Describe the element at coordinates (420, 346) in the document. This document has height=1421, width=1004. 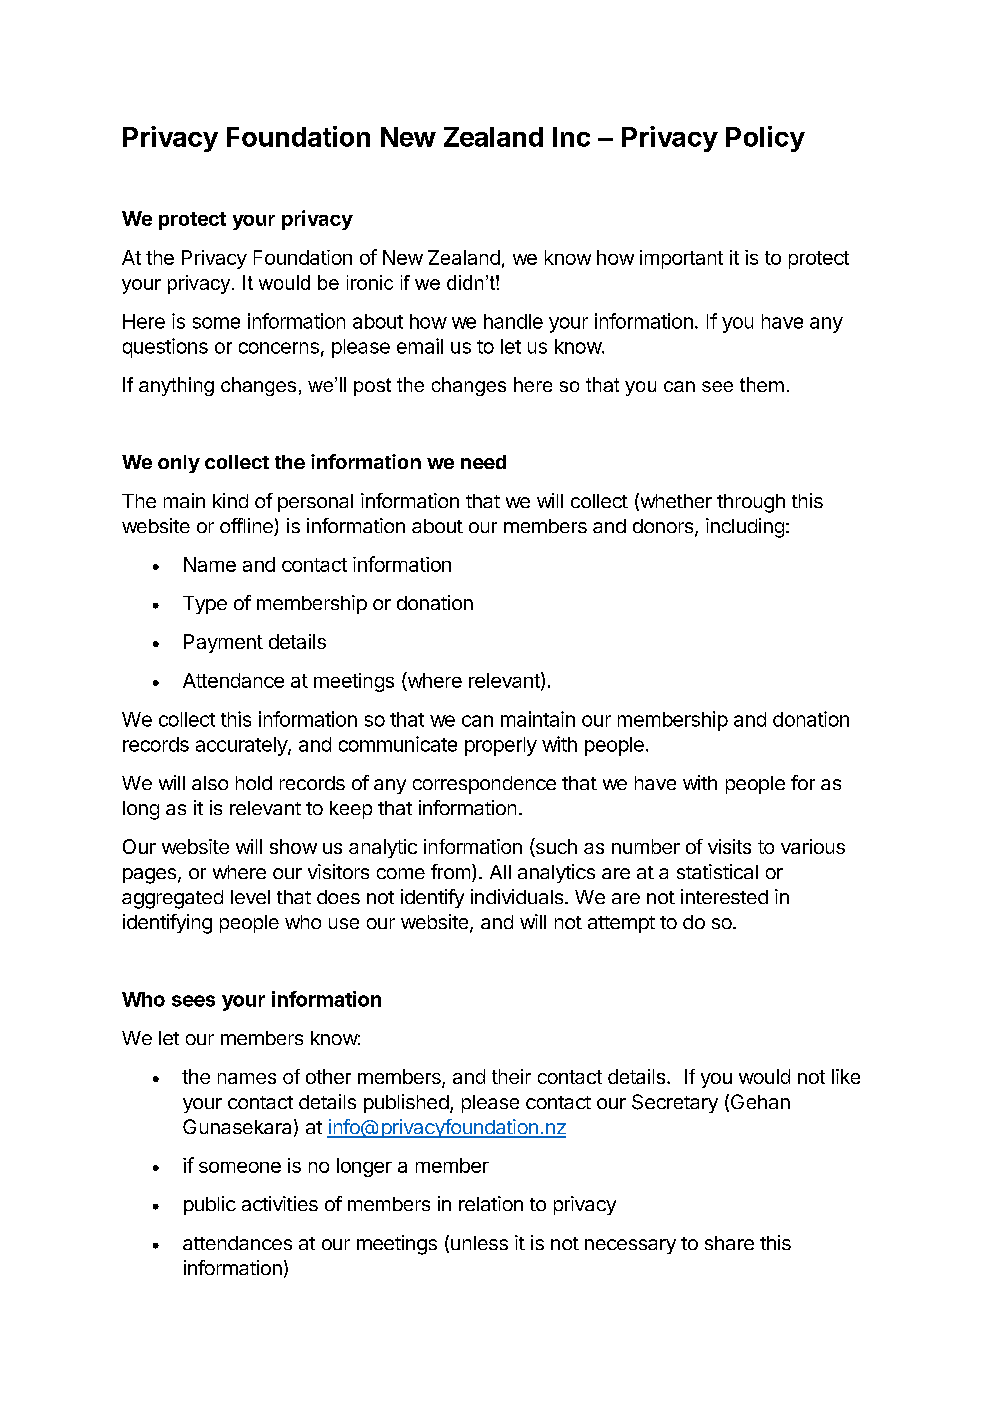
I see `email` at that location.
